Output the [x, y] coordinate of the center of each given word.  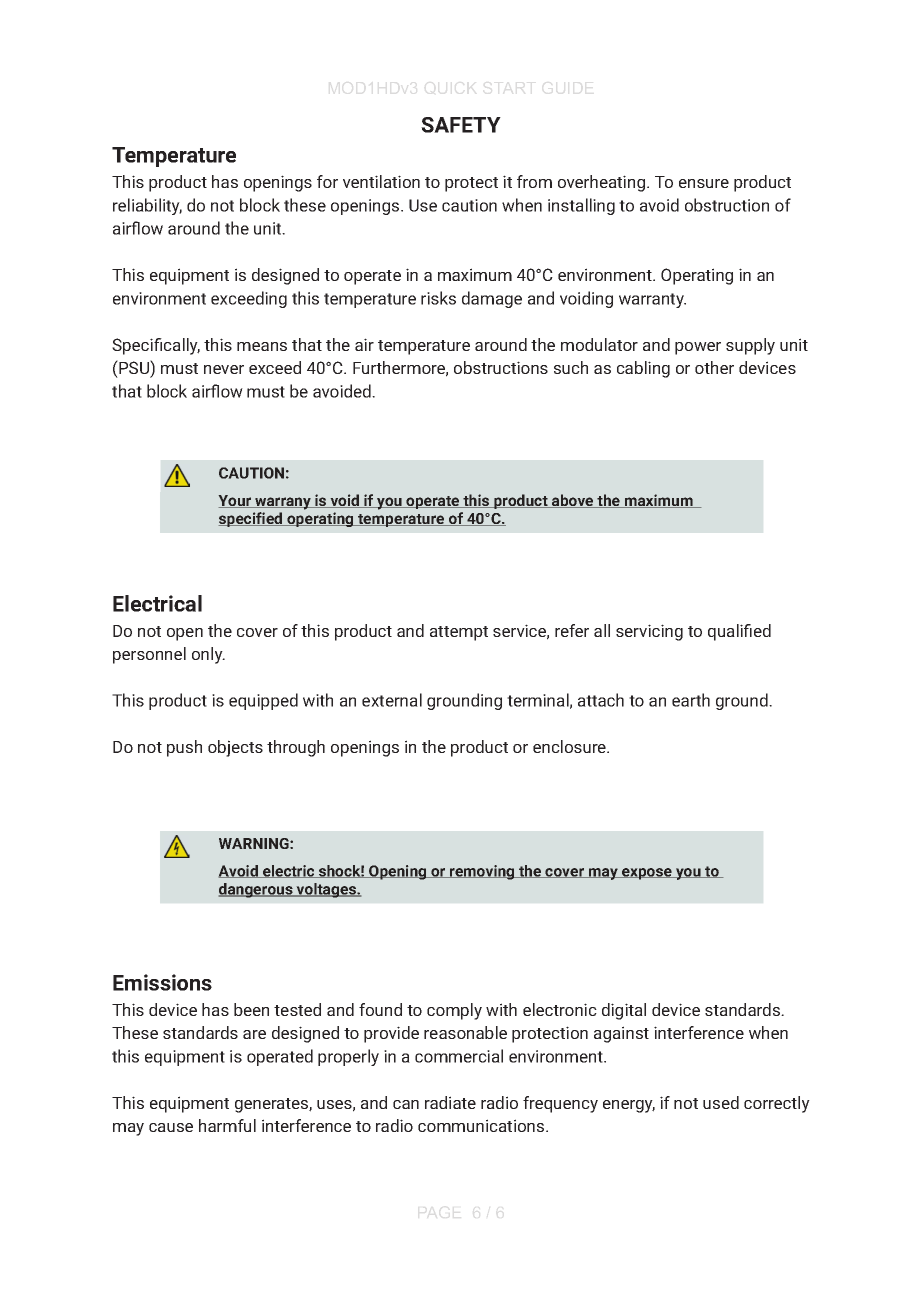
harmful [227, 1125]
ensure [704, 183]
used [721, 1102]
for [327, 181]
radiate [450, 1102]
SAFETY [461, 125]
